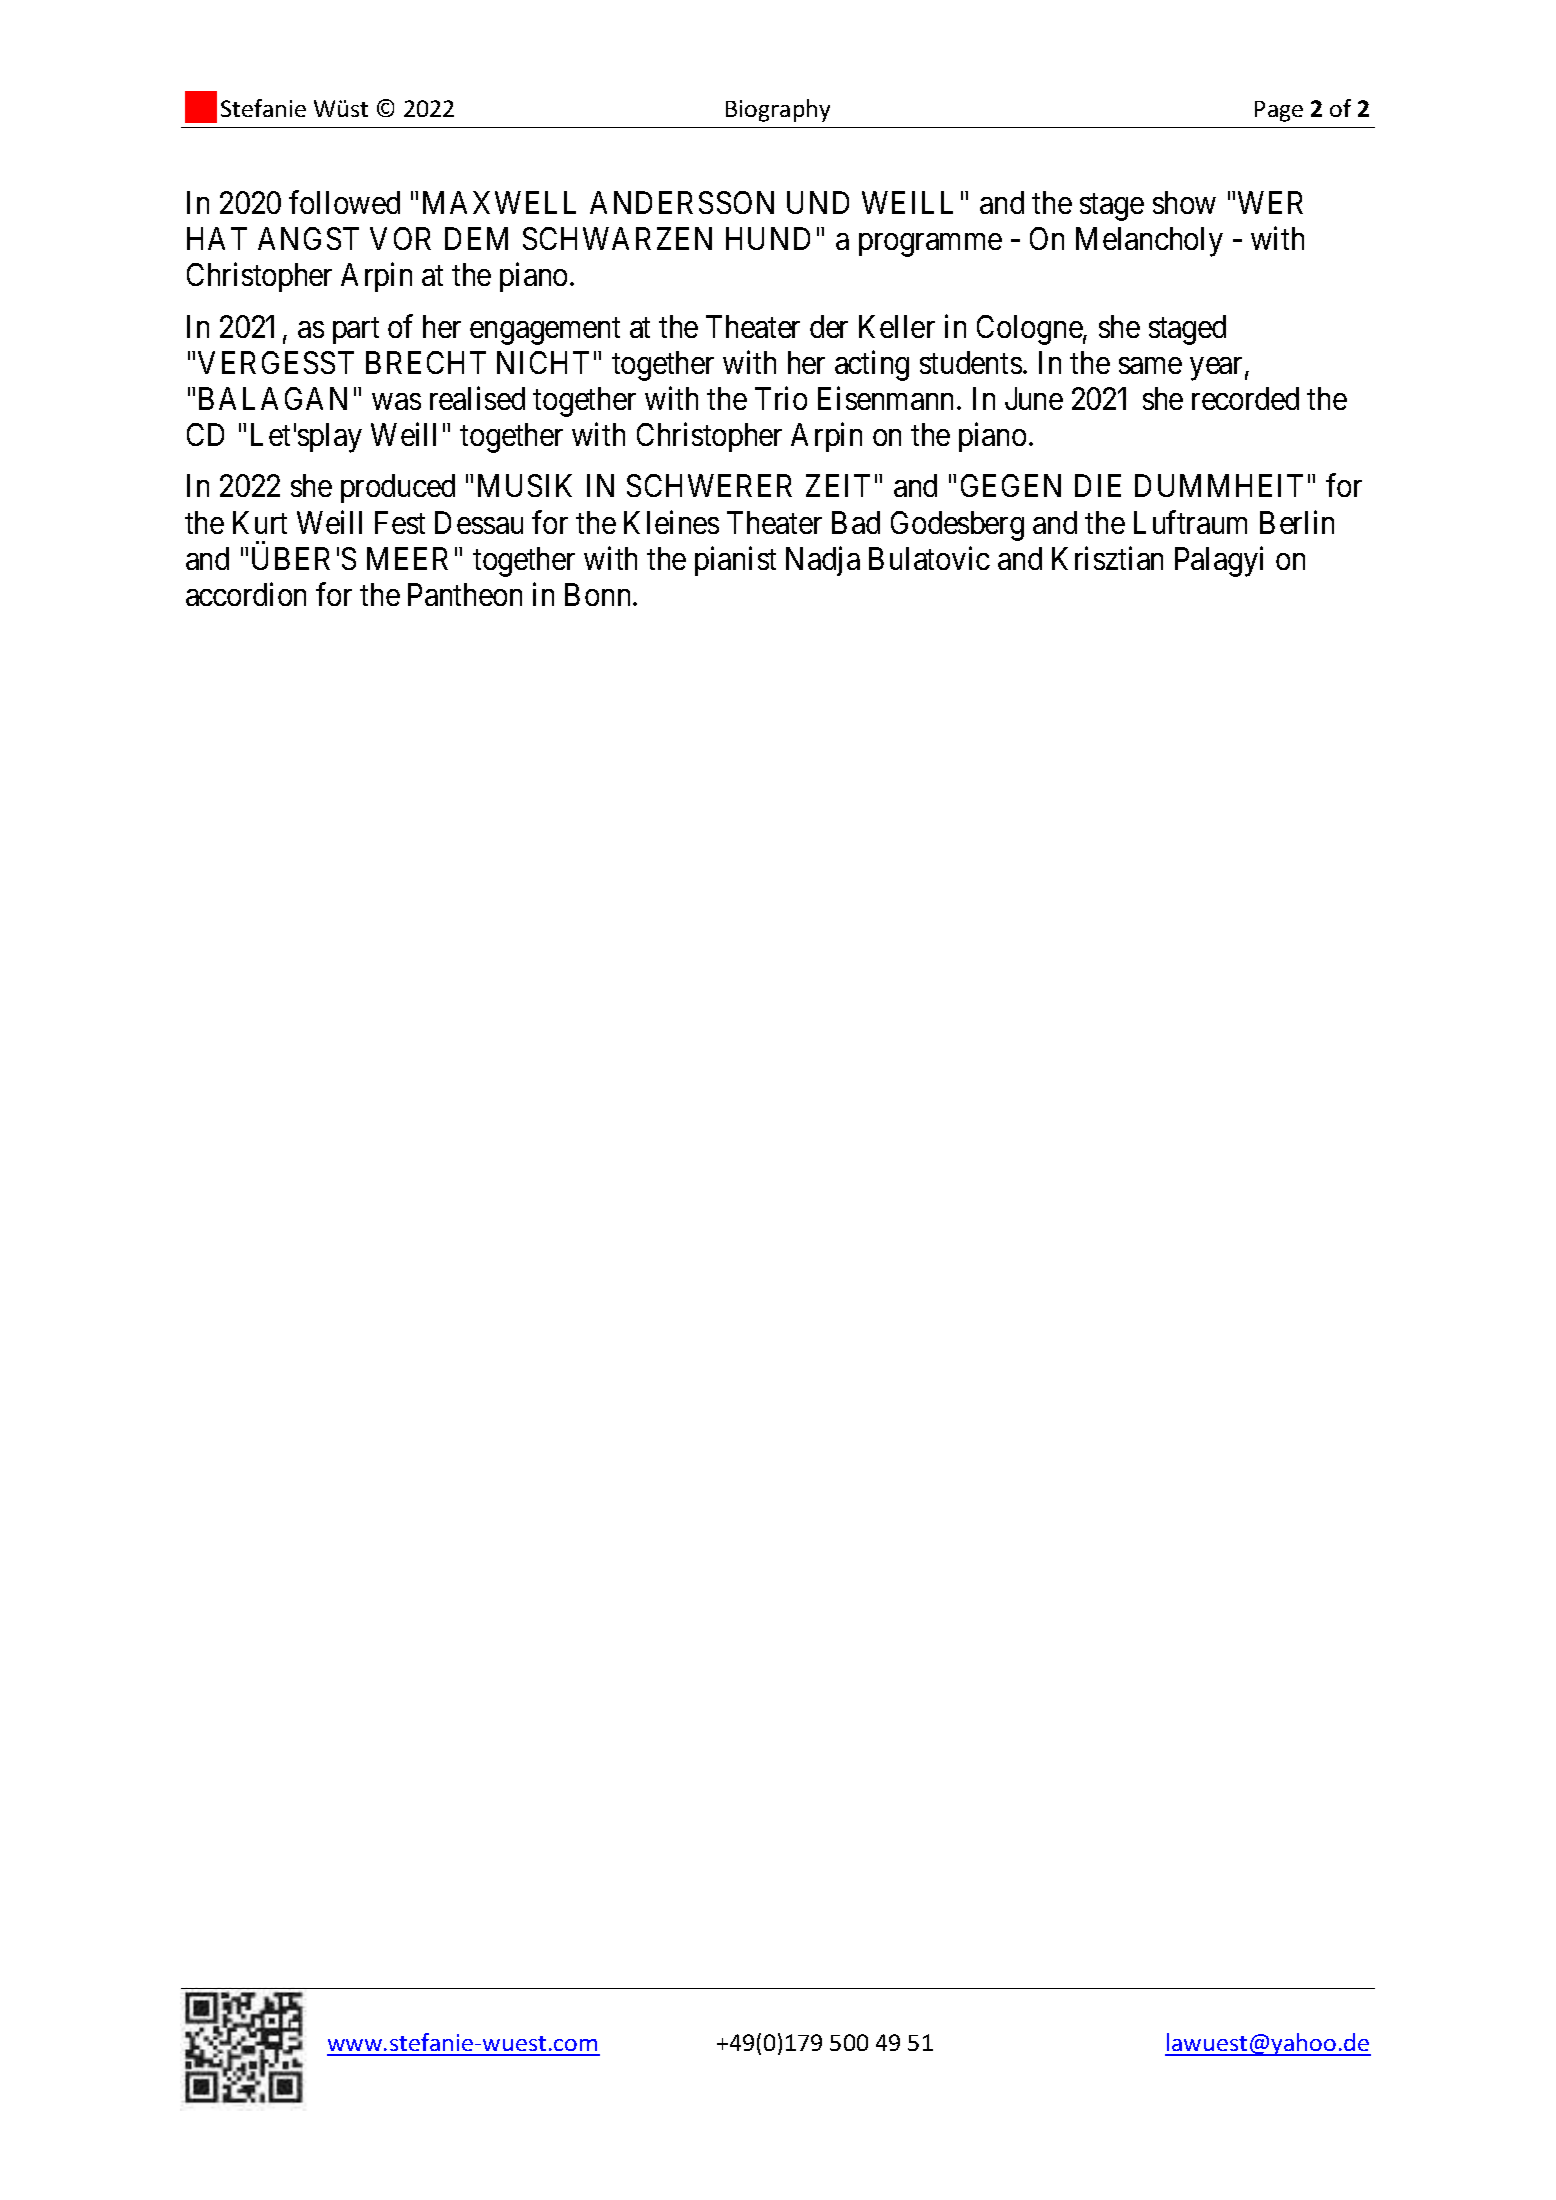 Image resolution: width=1556 pixels, height=2200 pixels. I want to click on ANGST, so click(308, 238).
